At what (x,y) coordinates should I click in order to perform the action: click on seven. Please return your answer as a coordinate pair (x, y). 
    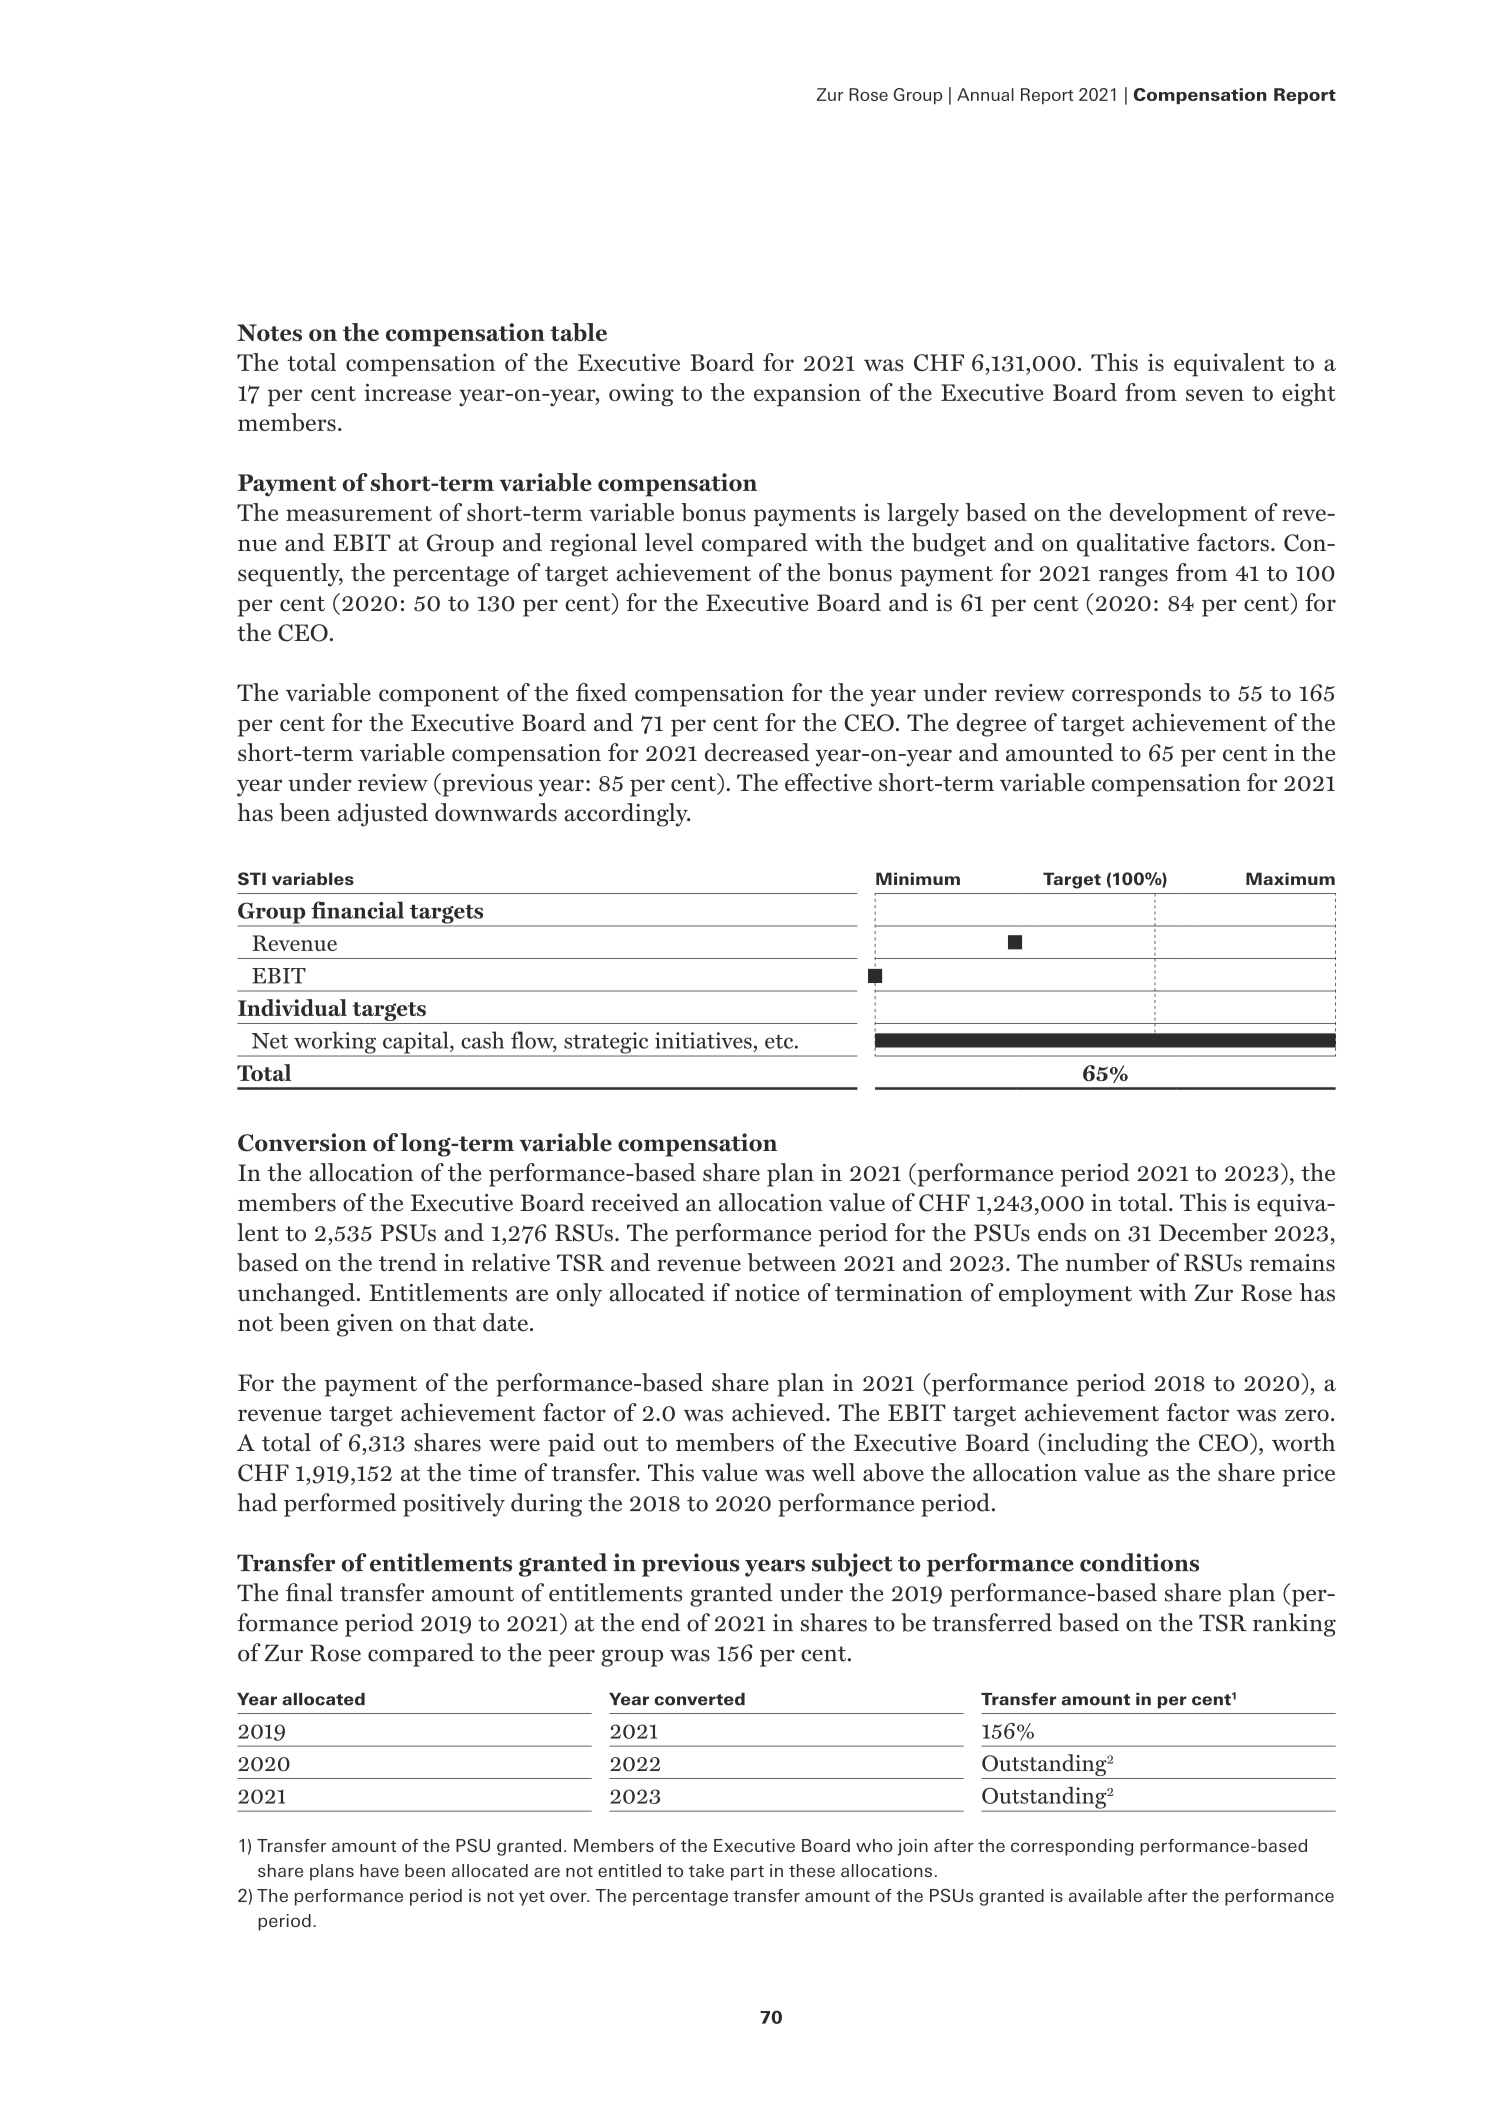
    Looking at the image, I should click on (1215, 395).
